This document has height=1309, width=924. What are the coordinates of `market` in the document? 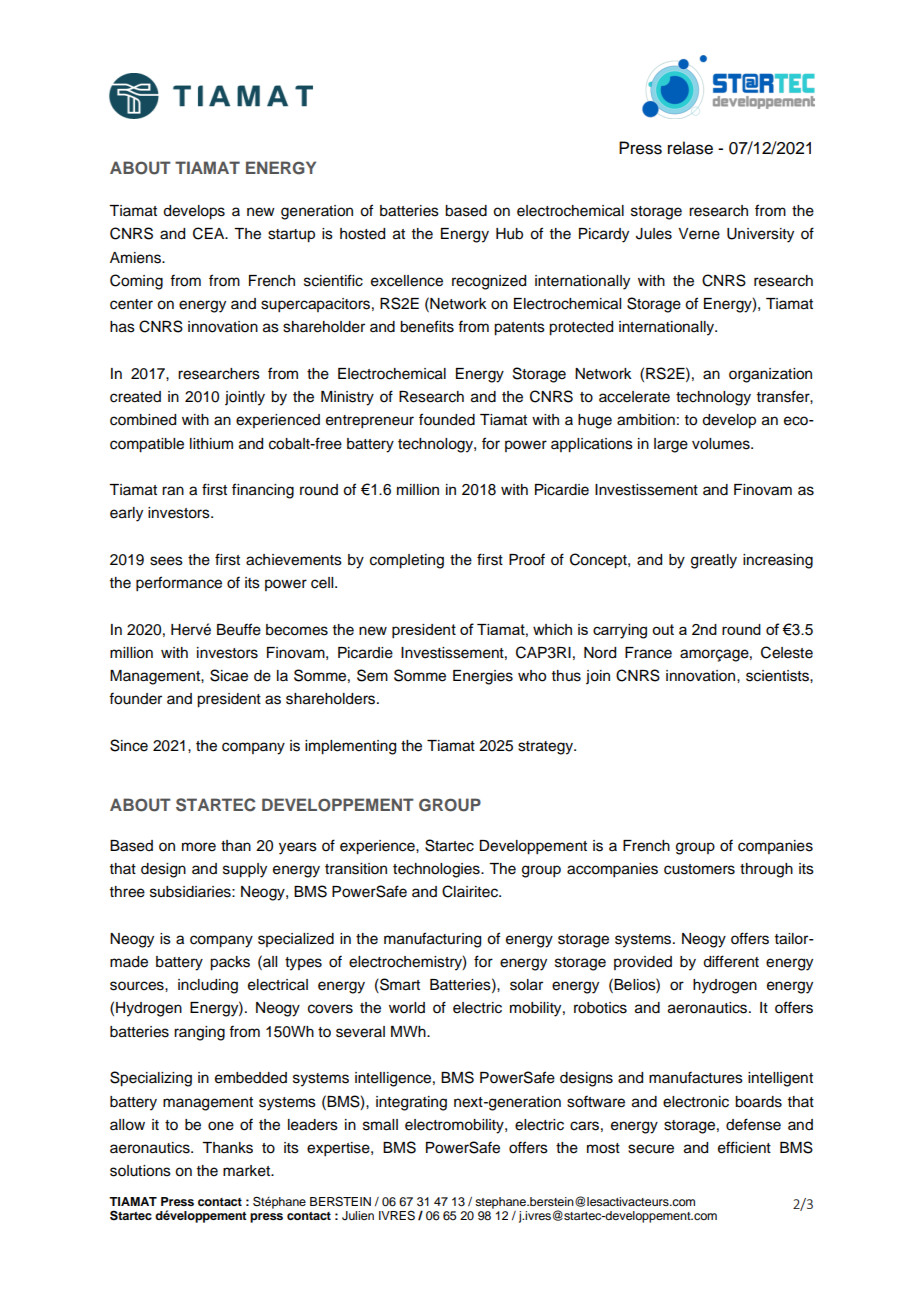 It's located at (248, 1171).
